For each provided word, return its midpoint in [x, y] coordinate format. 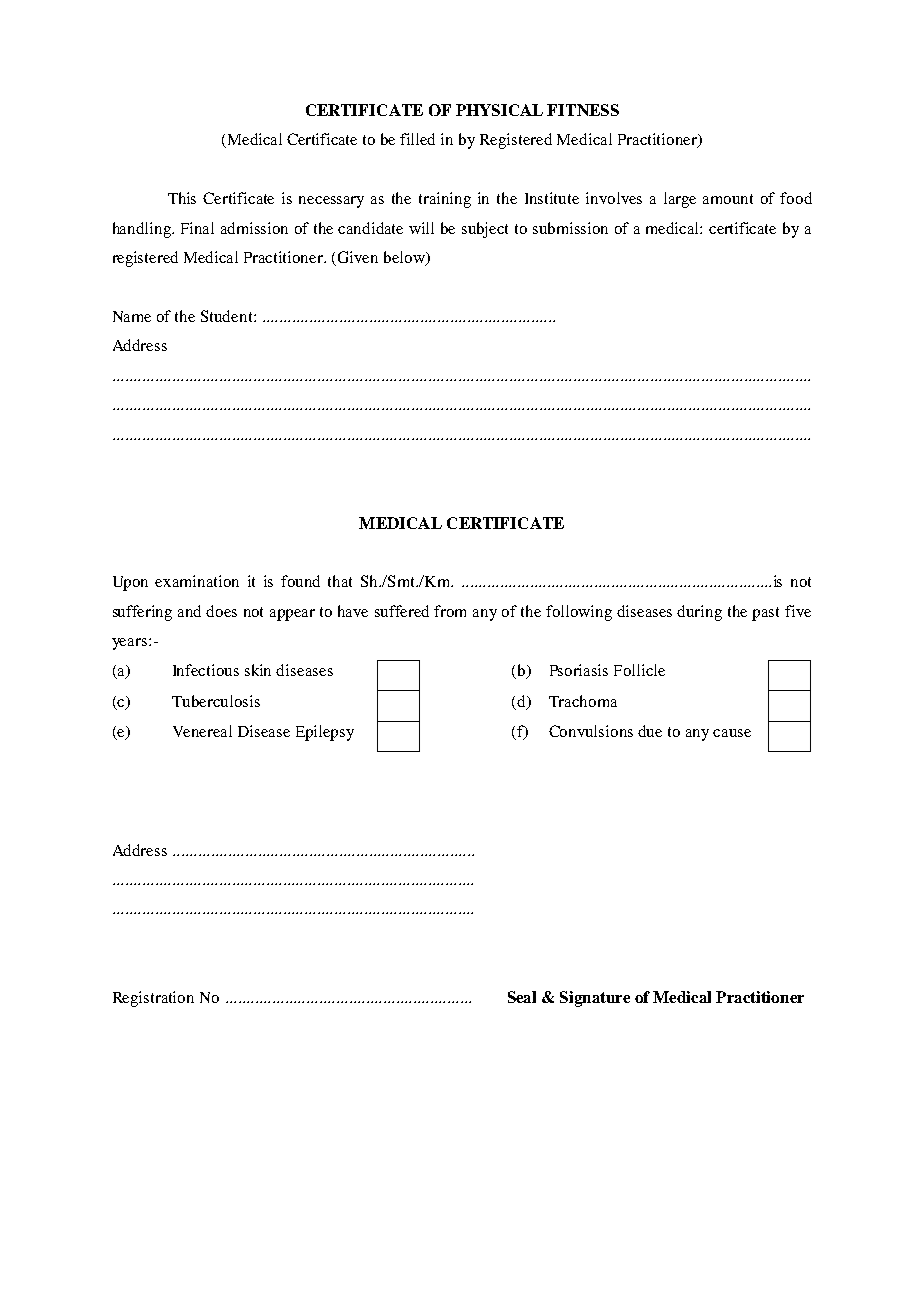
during [699, 613]
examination [197, 581]
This [182, 198]
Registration [153, 999]
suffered [402, 611]
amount [728, 199]
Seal [522, 997]
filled [417, 139]
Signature [595, 999]
